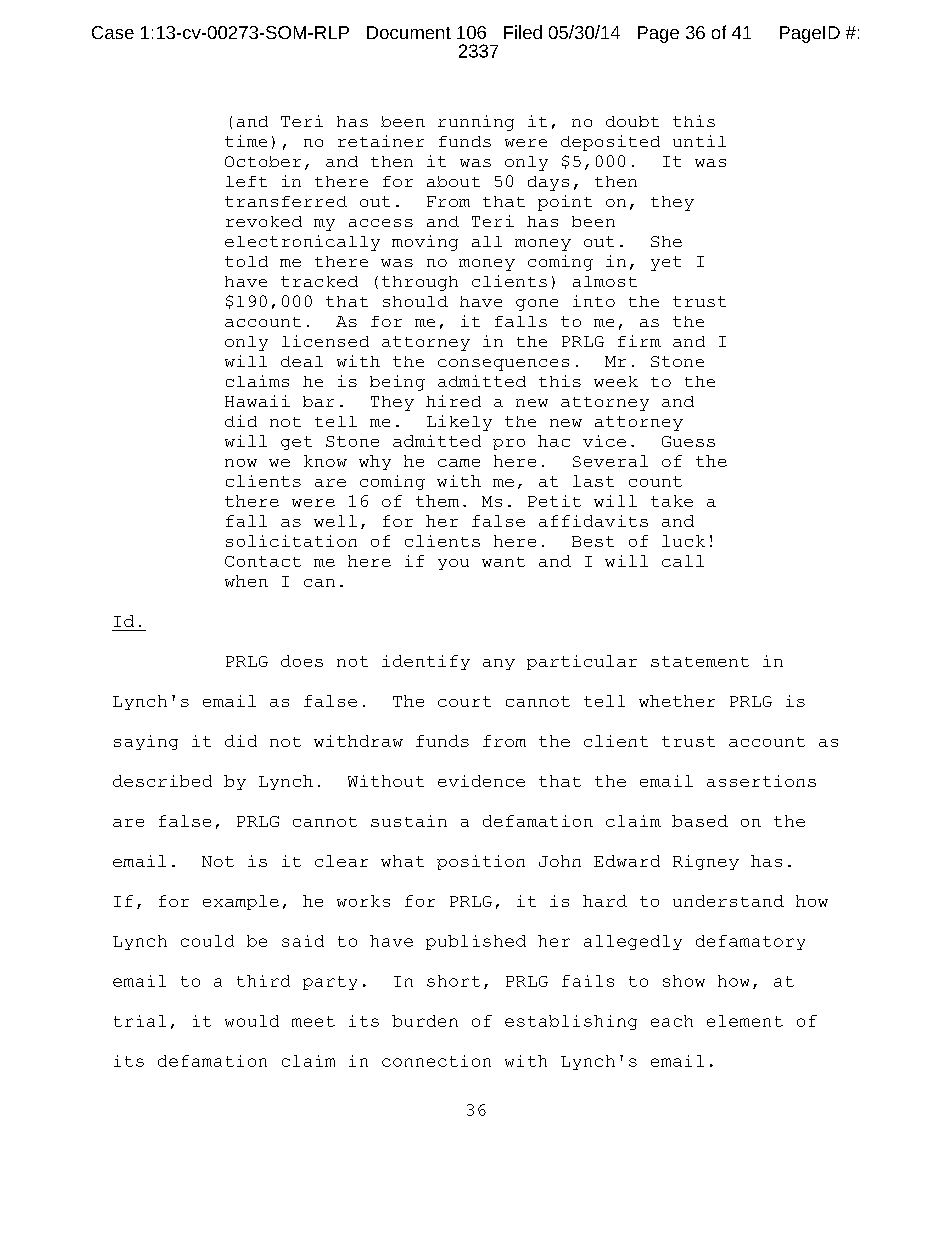 The width and height of the page is (952, 1233). Describe the element at coordinates (672, 1021) in the page. I see `each` at that location.
